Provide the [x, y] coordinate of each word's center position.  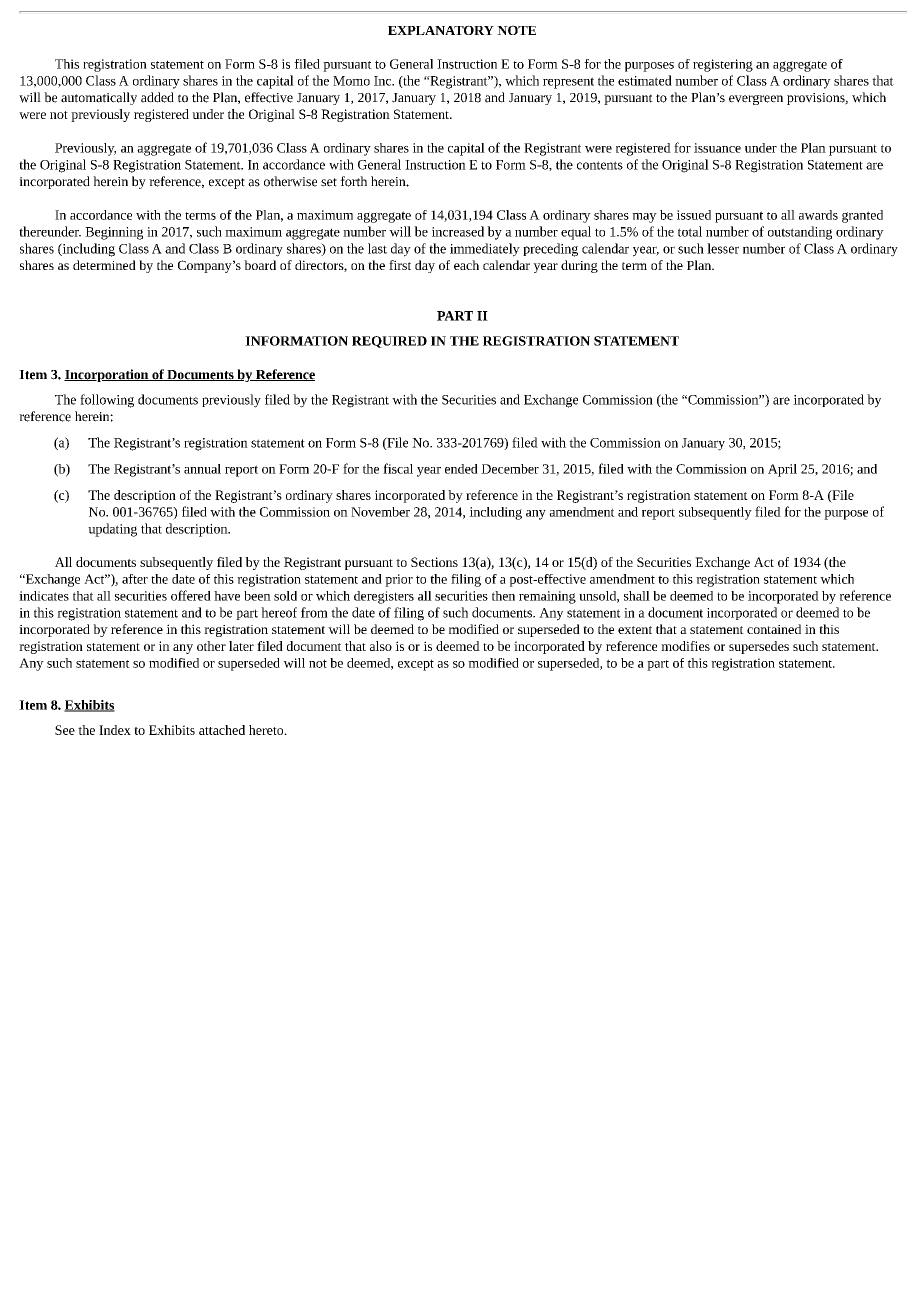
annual [202, 469]
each [466, 265]
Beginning [114, 233]
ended [461, 469]
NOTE [516, 30]
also [381, 646]
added [157, 97]
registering [723, 65]
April [782, 470]
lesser [723, 248]
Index [115, 730]
